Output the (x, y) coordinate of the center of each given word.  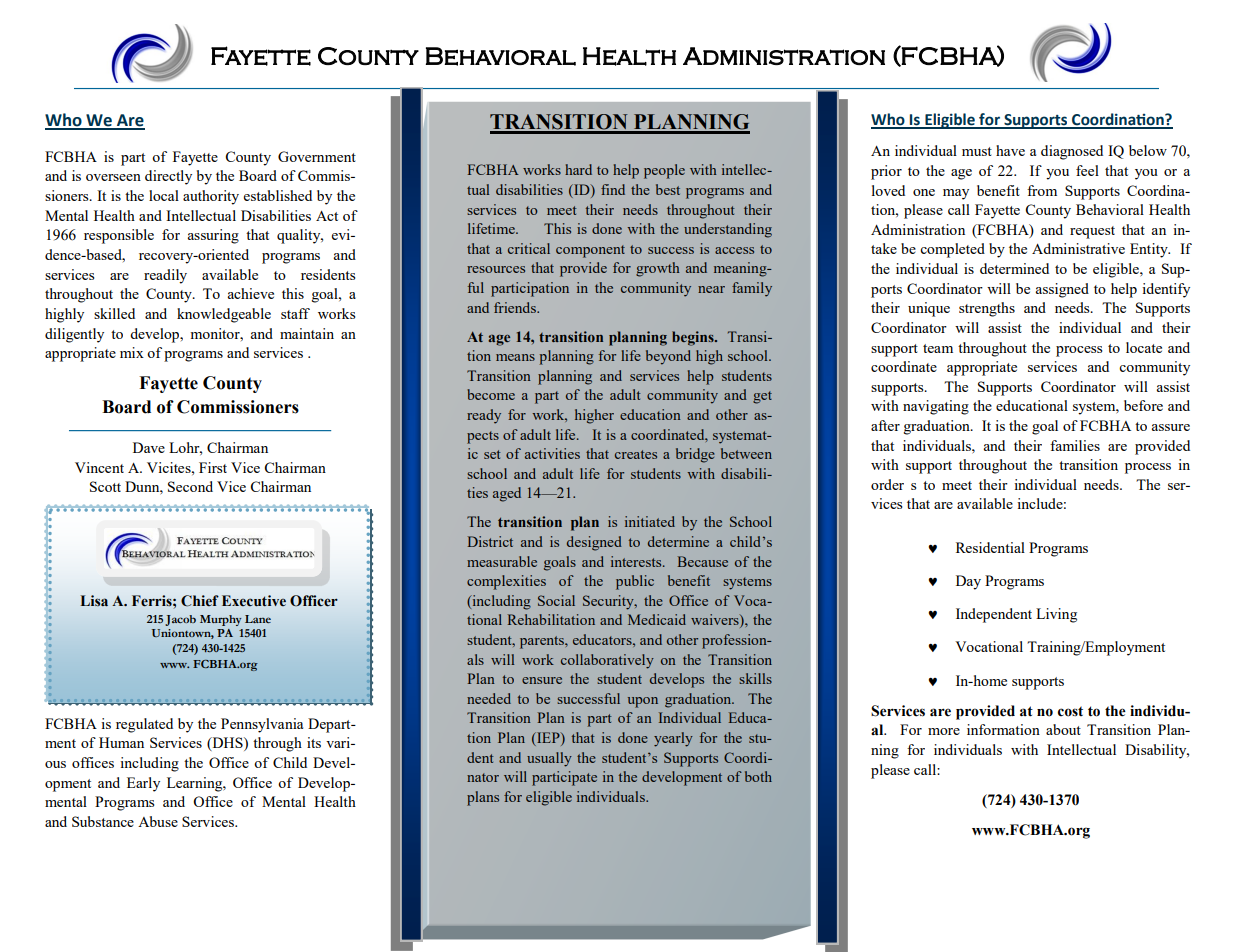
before (1143, 405)
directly (168, 177)
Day (968, 582)
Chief (200, 601)
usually (549, 759)
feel (1087, 170)
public (635, 582)
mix (132, 352)
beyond (668, 357)
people (664, 171)
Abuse (158, 821)
